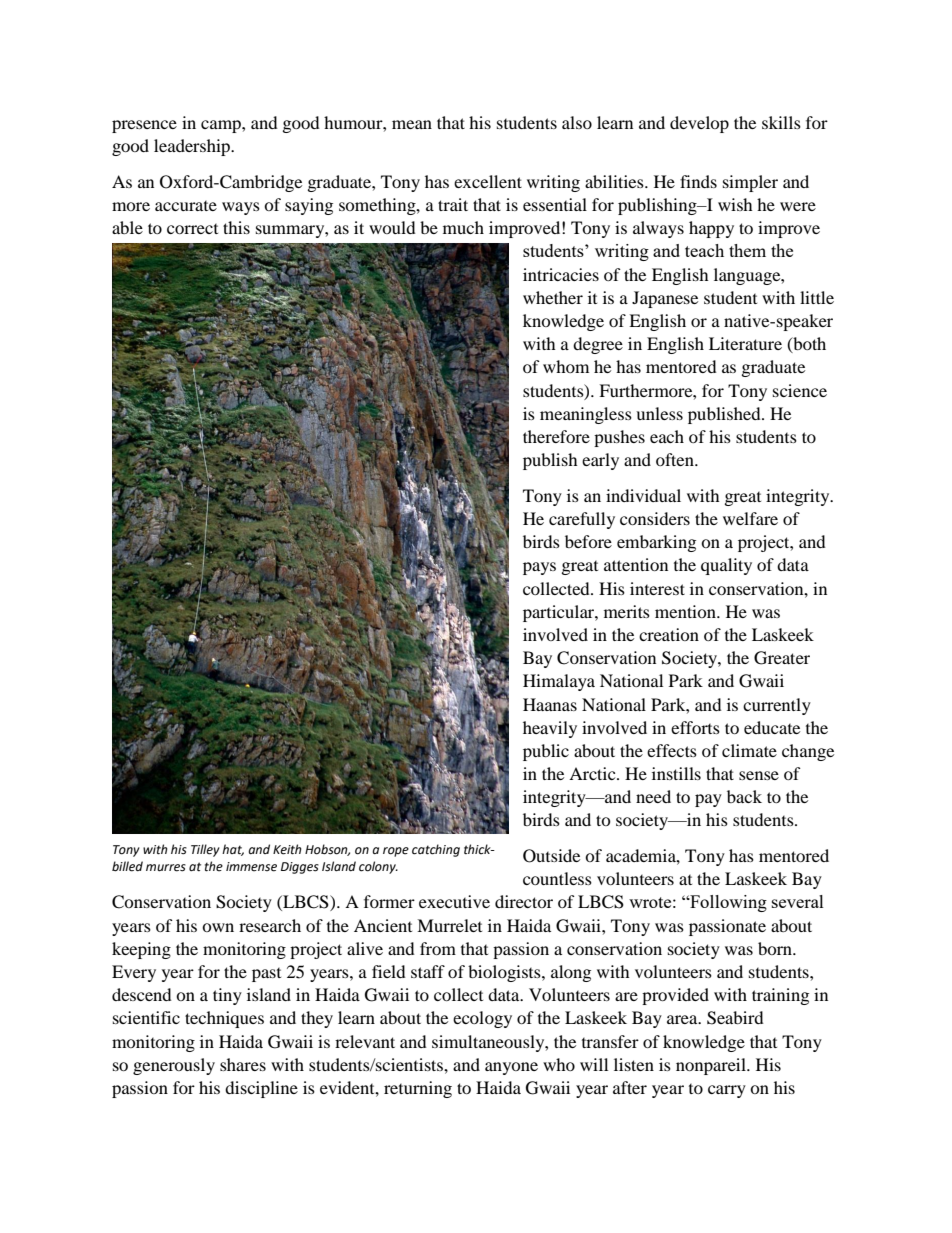 The image size is (952, 1233). I want to click on leadership, so click(193, 147).
